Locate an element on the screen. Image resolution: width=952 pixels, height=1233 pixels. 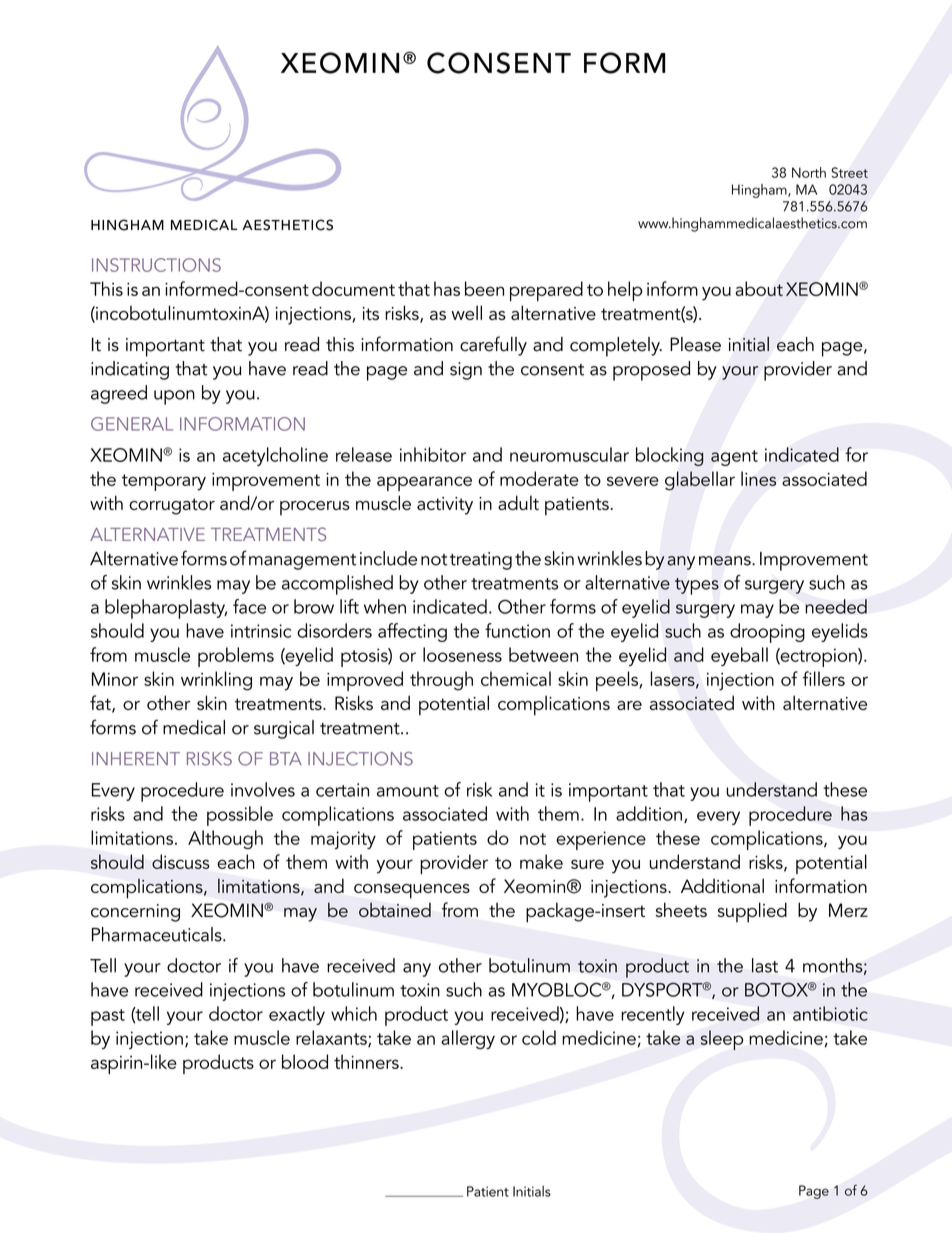
make is located at coordinates (541, 861).
